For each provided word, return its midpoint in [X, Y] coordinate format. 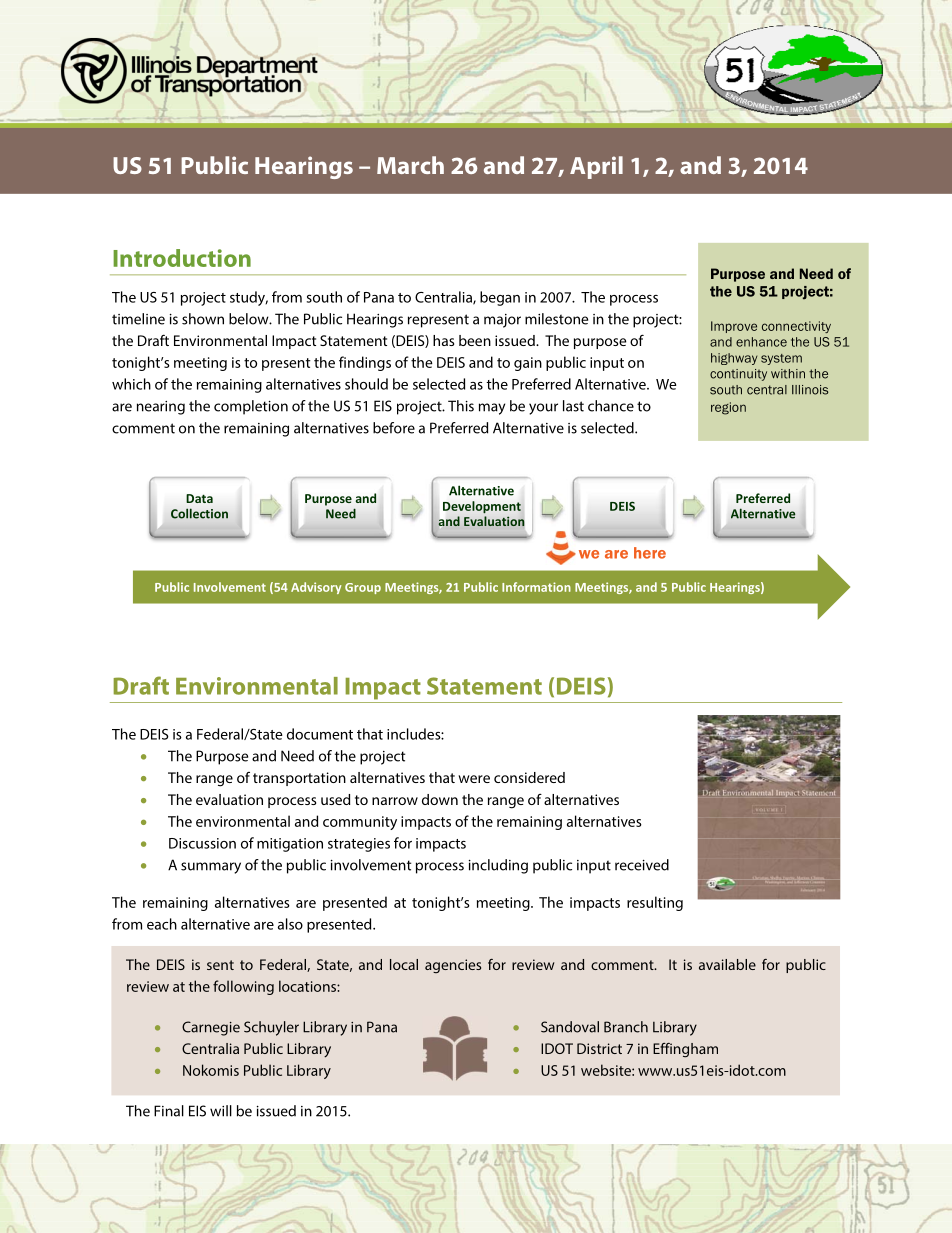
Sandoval [570, 1027]
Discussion [202, 843]
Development [482, 507]
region [728, 408]
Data [199, 498]
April [596, 167]
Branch [626, 1027]
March [410, 165]
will [221, 1111]
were [474, 779]
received [642, 865]
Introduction [182, 258]
